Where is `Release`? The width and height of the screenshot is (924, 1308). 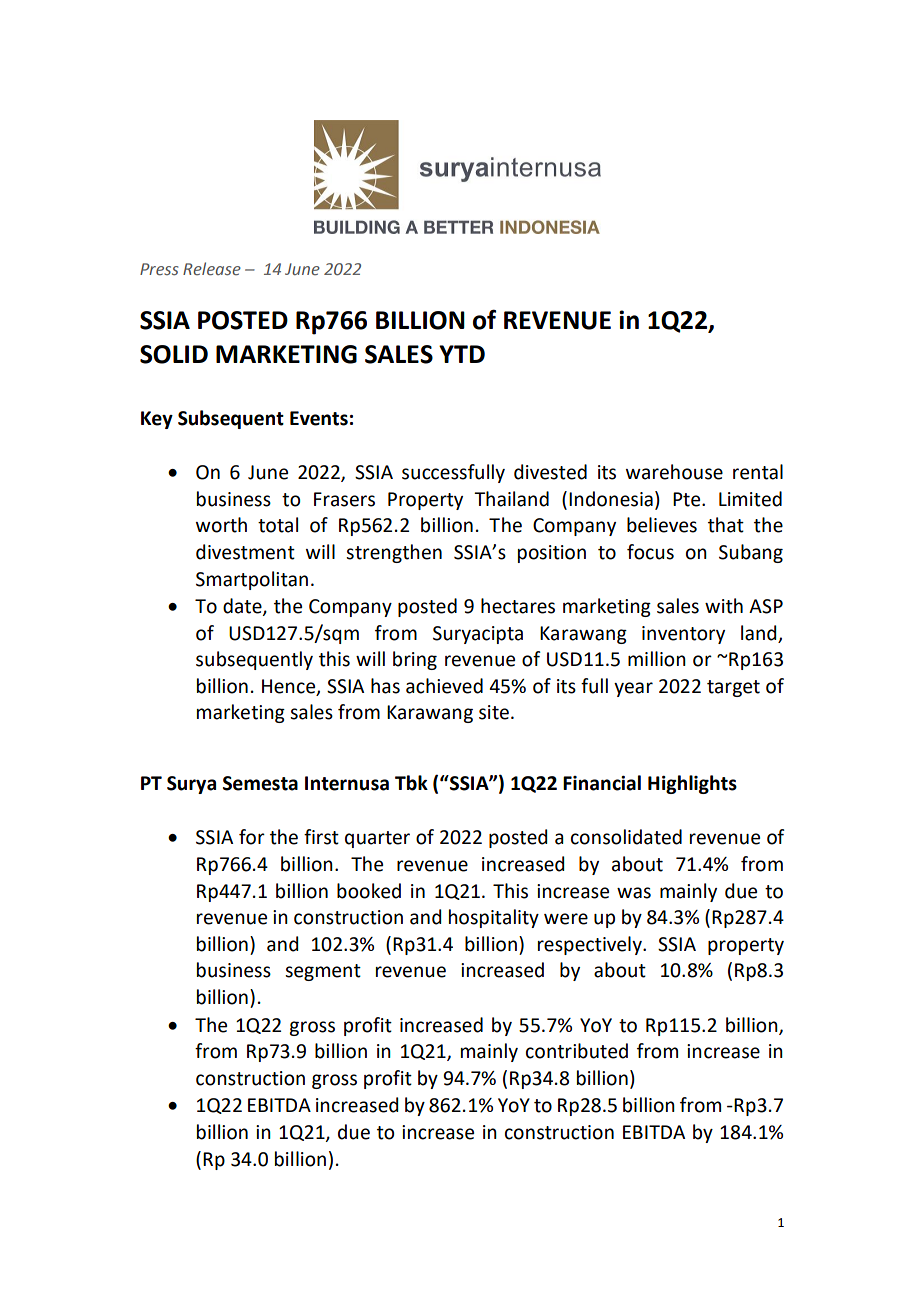 Release is located at coordinates (212, 268).
